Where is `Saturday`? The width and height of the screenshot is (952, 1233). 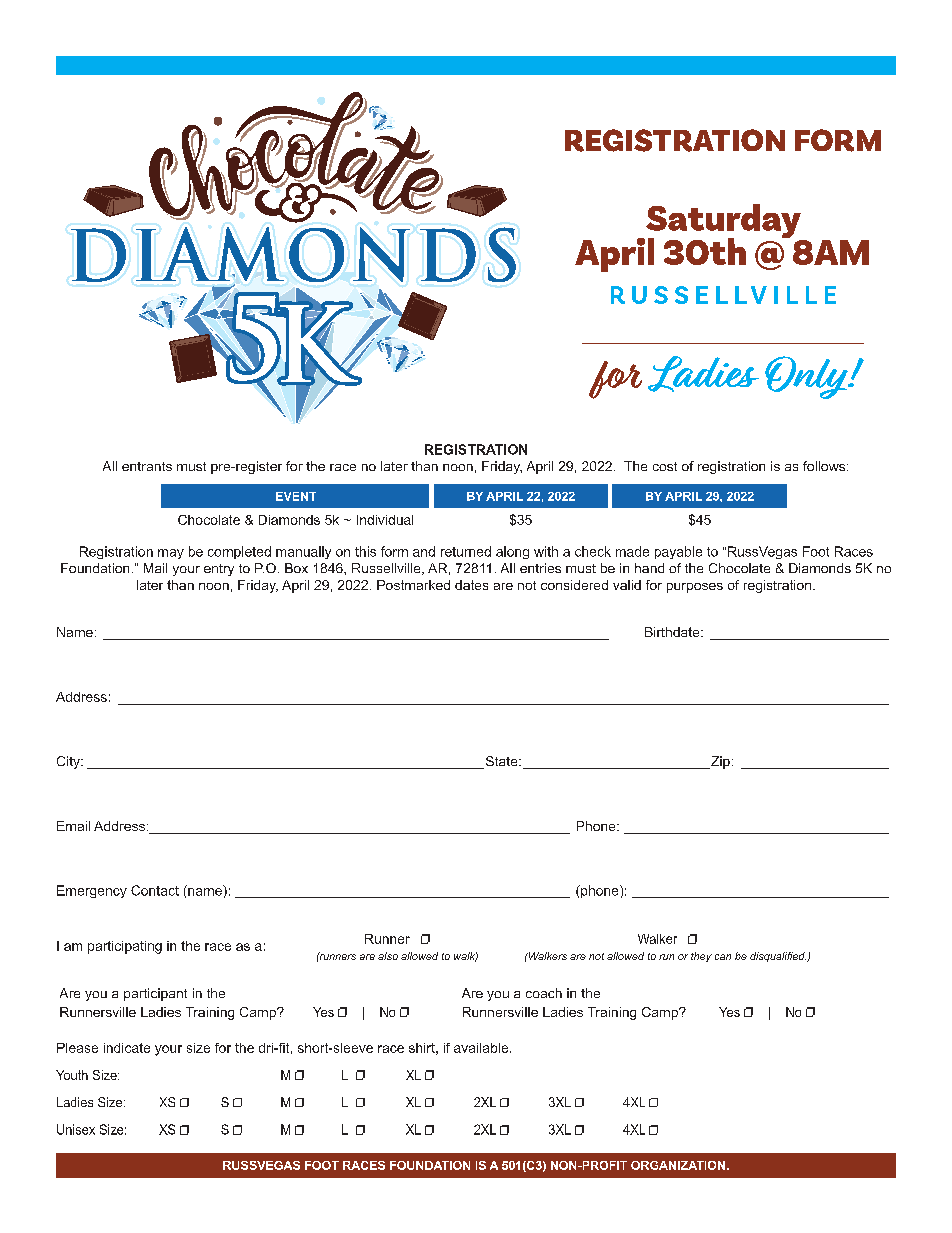 Saturday is located at coordinates (723, 222).
